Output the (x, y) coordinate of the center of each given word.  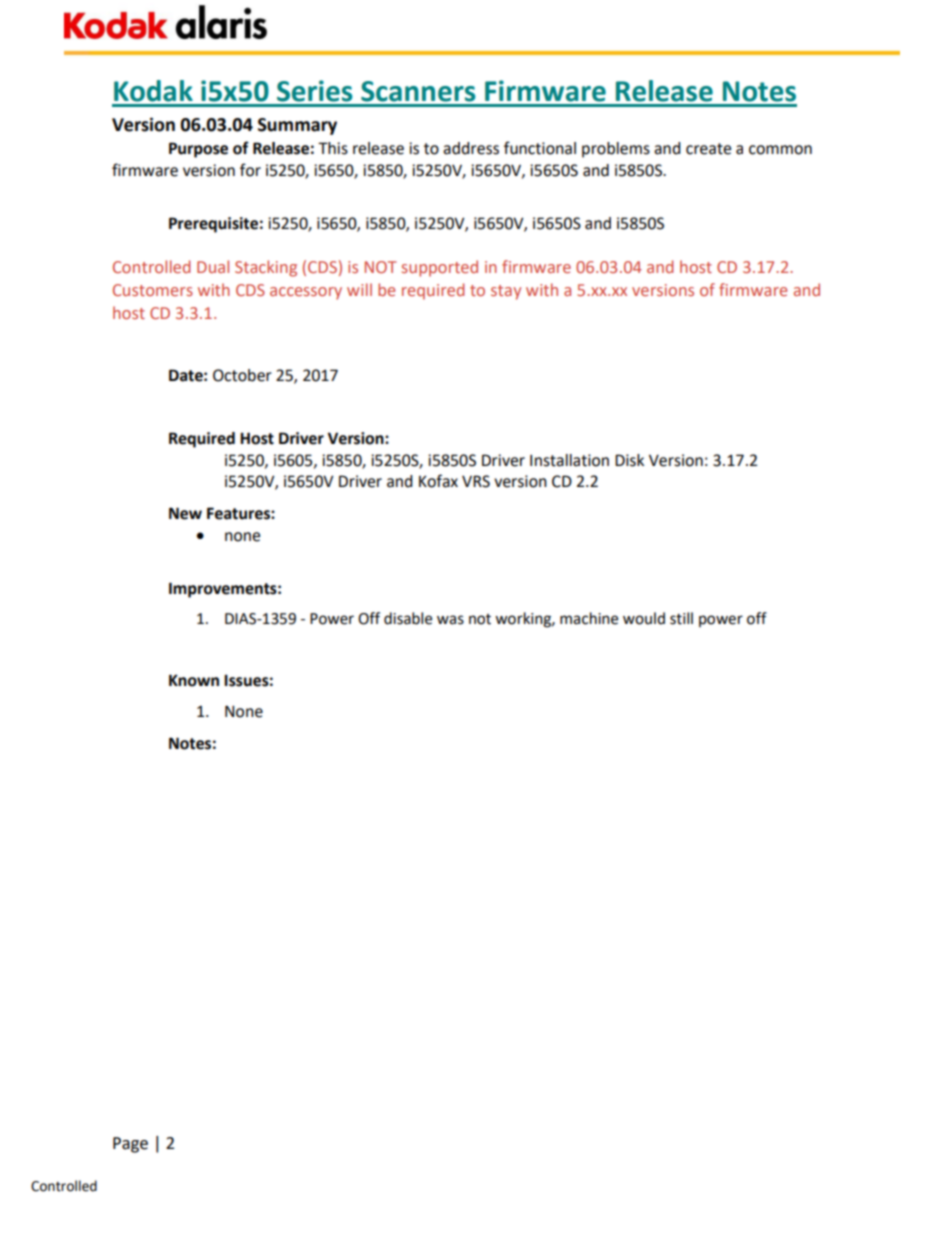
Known (194, 680)
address (471, 148)
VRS (476, 481)
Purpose (198, 150)
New (185, 513)
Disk (629, 460)
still (681, 618)
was (450, 620)
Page (130, 1145)
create (708, 149)
